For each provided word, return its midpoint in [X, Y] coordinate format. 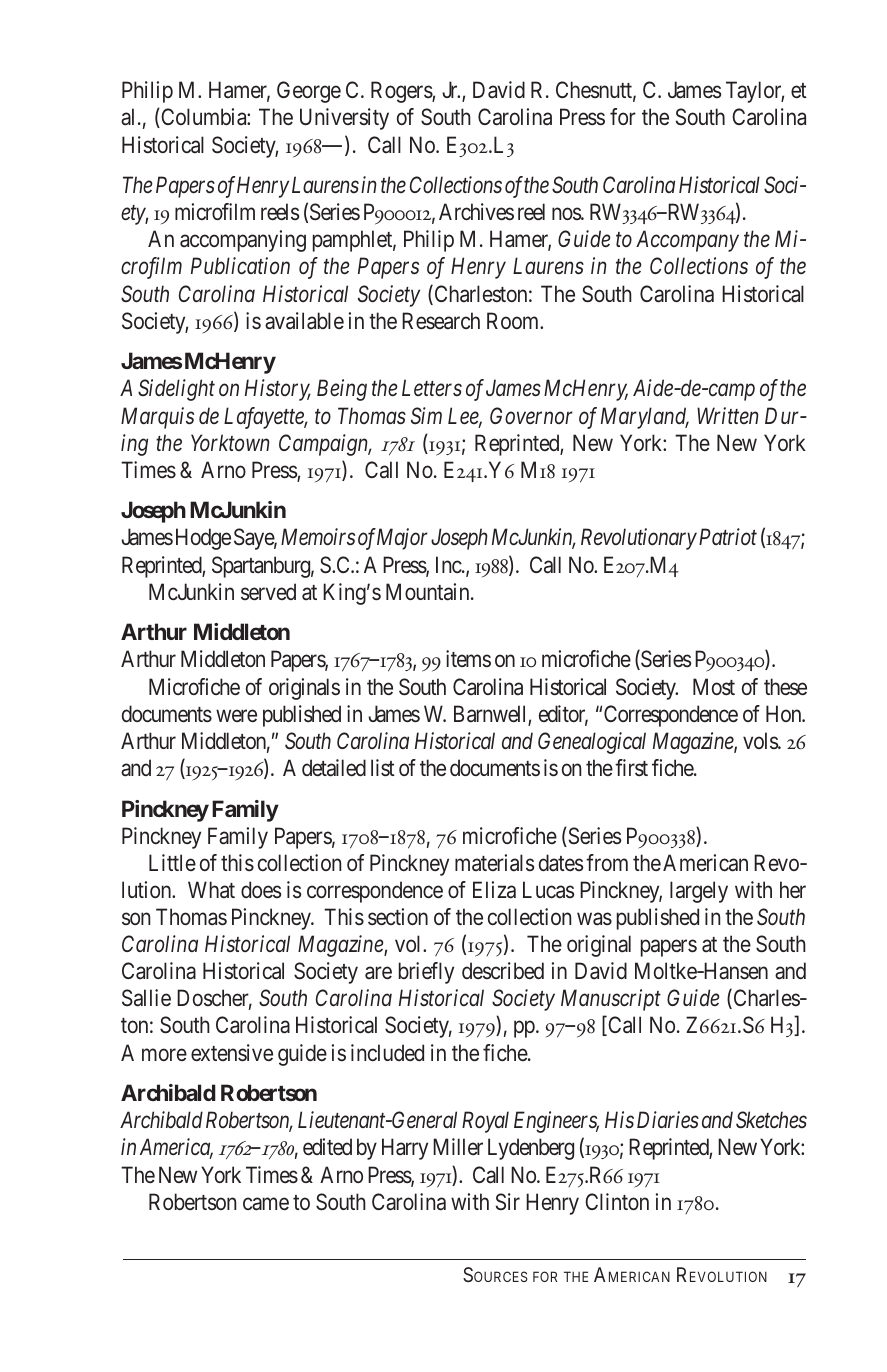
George [309, 92]
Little [172, 862]
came [266, 1204]
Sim [426, 416]
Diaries [668, 1120]
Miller [458, 1146]
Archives [476, 212]
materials [495, 863]
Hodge [203, 539]
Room [514, 320]
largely [699, 892]
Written [727, 415]
